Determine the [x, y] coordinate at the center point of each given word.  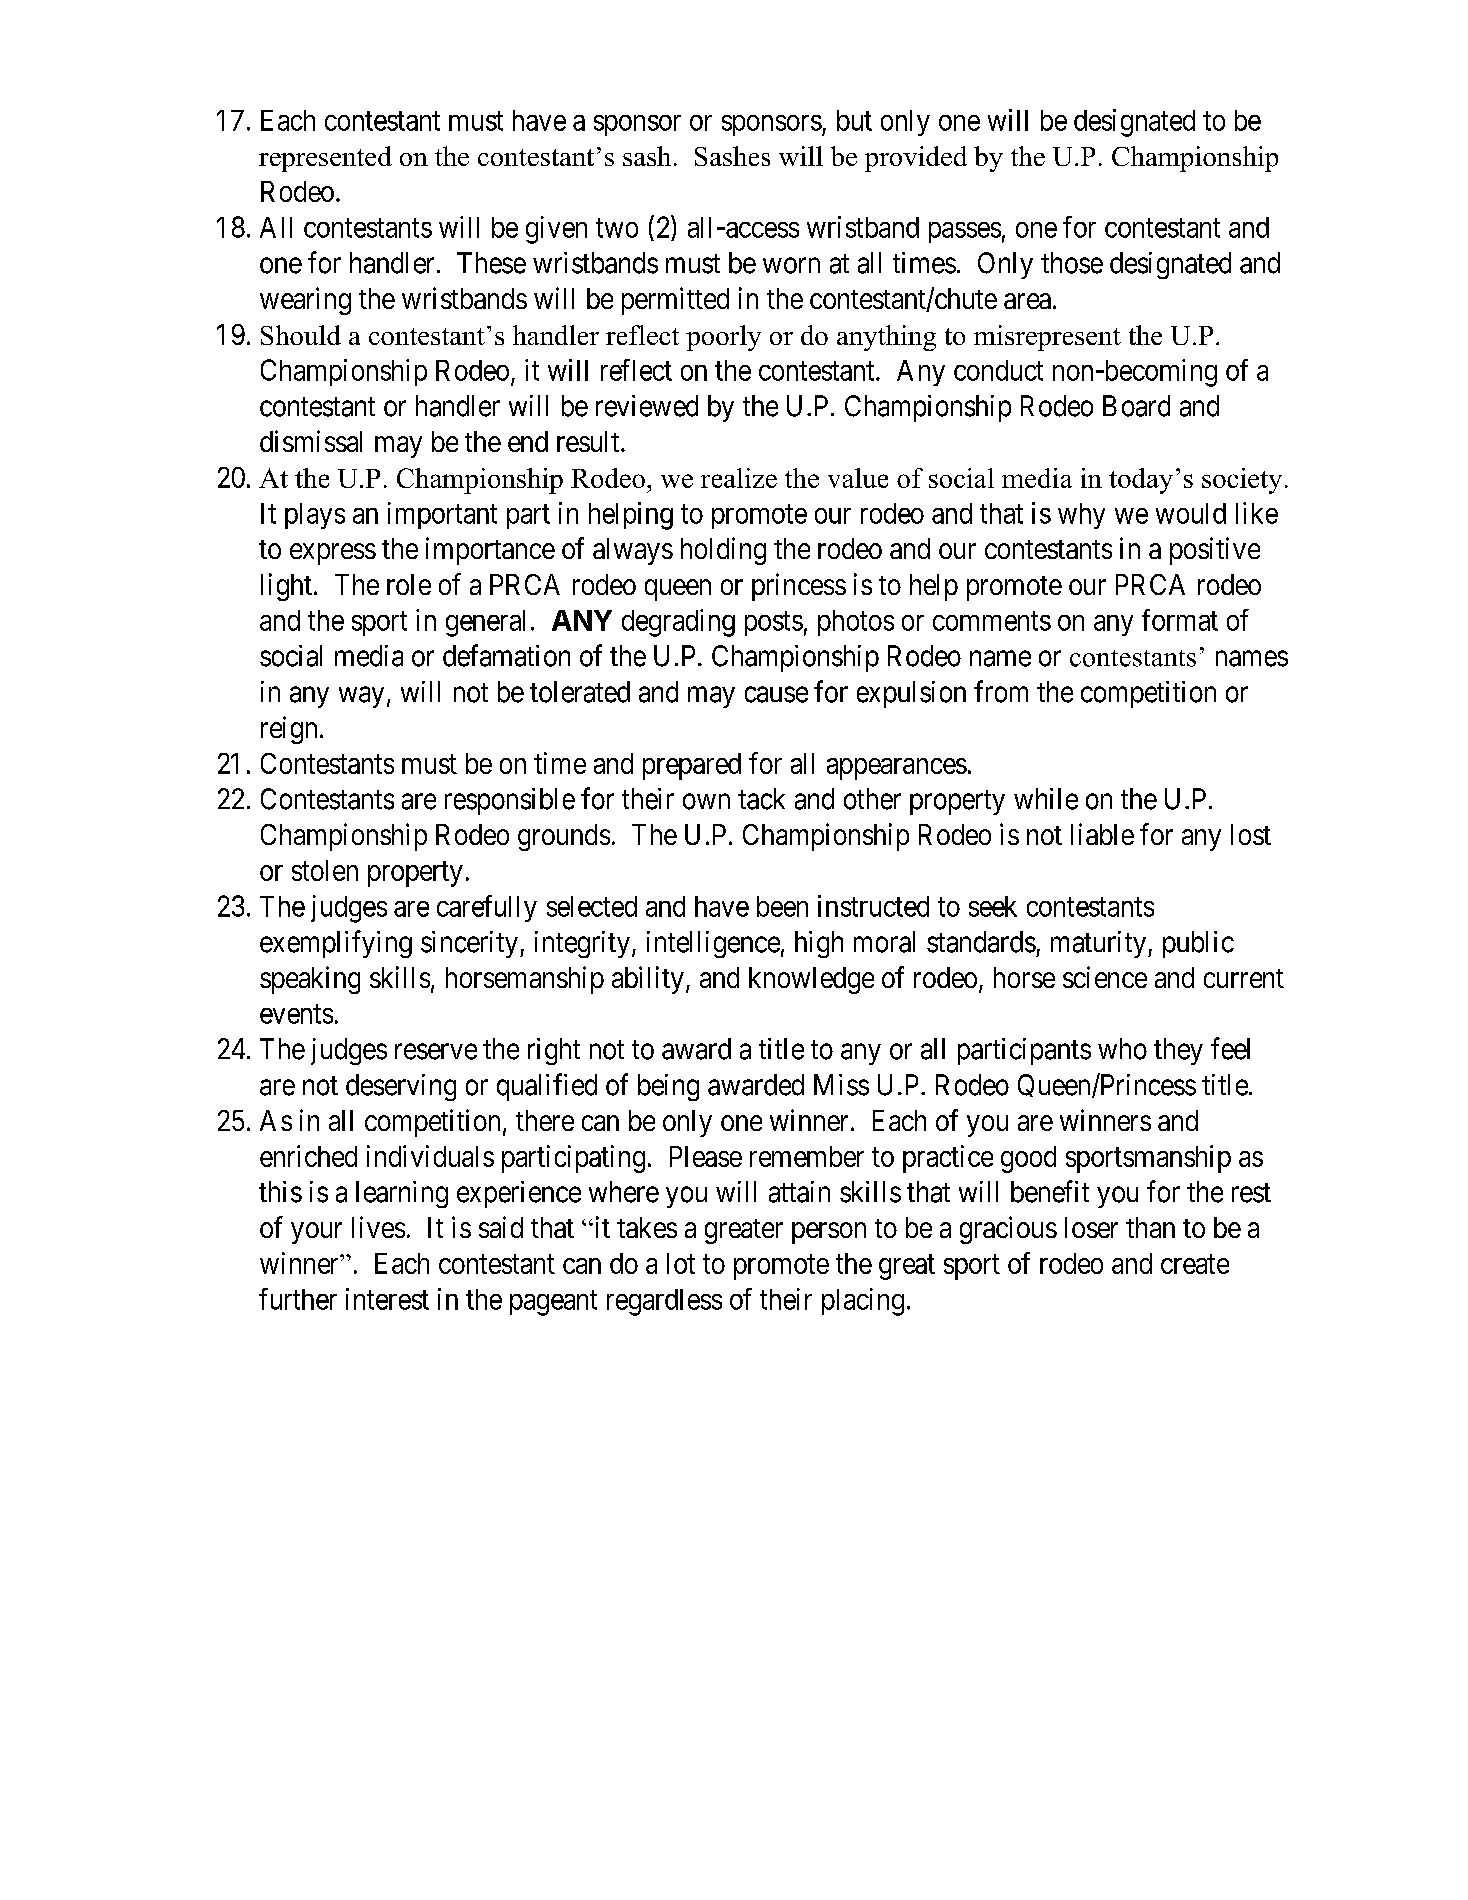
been [782, 906]
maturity [1100, 944]
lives [378, 1227]
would [1191, 513]
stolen [325, 870]
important [442, 515]
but [854, 120]
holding [723, 551]
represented [325, 159]
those [1072, 263]
